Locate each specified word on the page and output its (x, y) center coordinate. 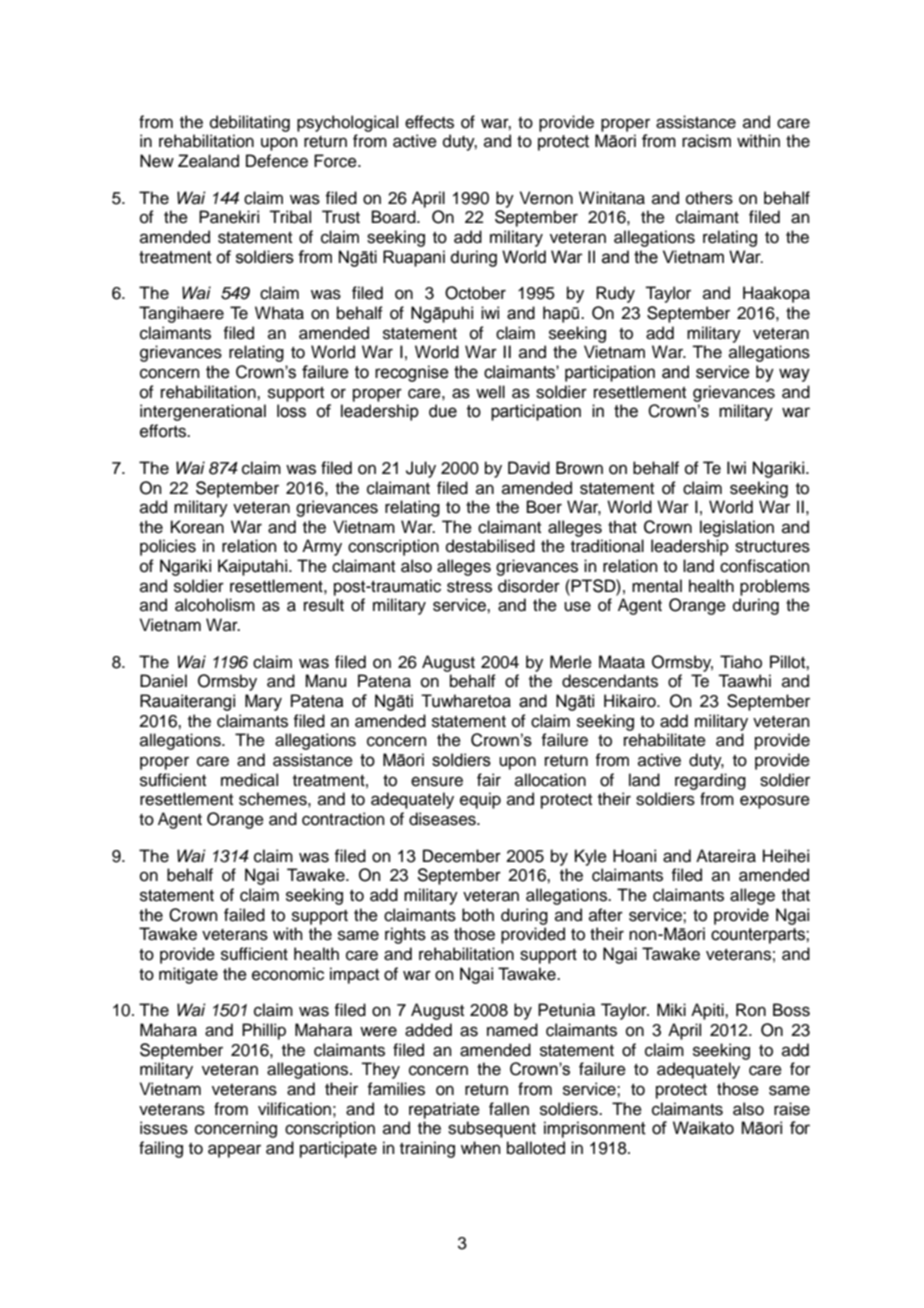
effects (429, 122)
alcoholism (215, 605)
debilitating (250, 123)
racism (706, 141)
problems (775, 587)
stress (469, 587)
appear (234, 1151)
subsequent (492, 1129)
